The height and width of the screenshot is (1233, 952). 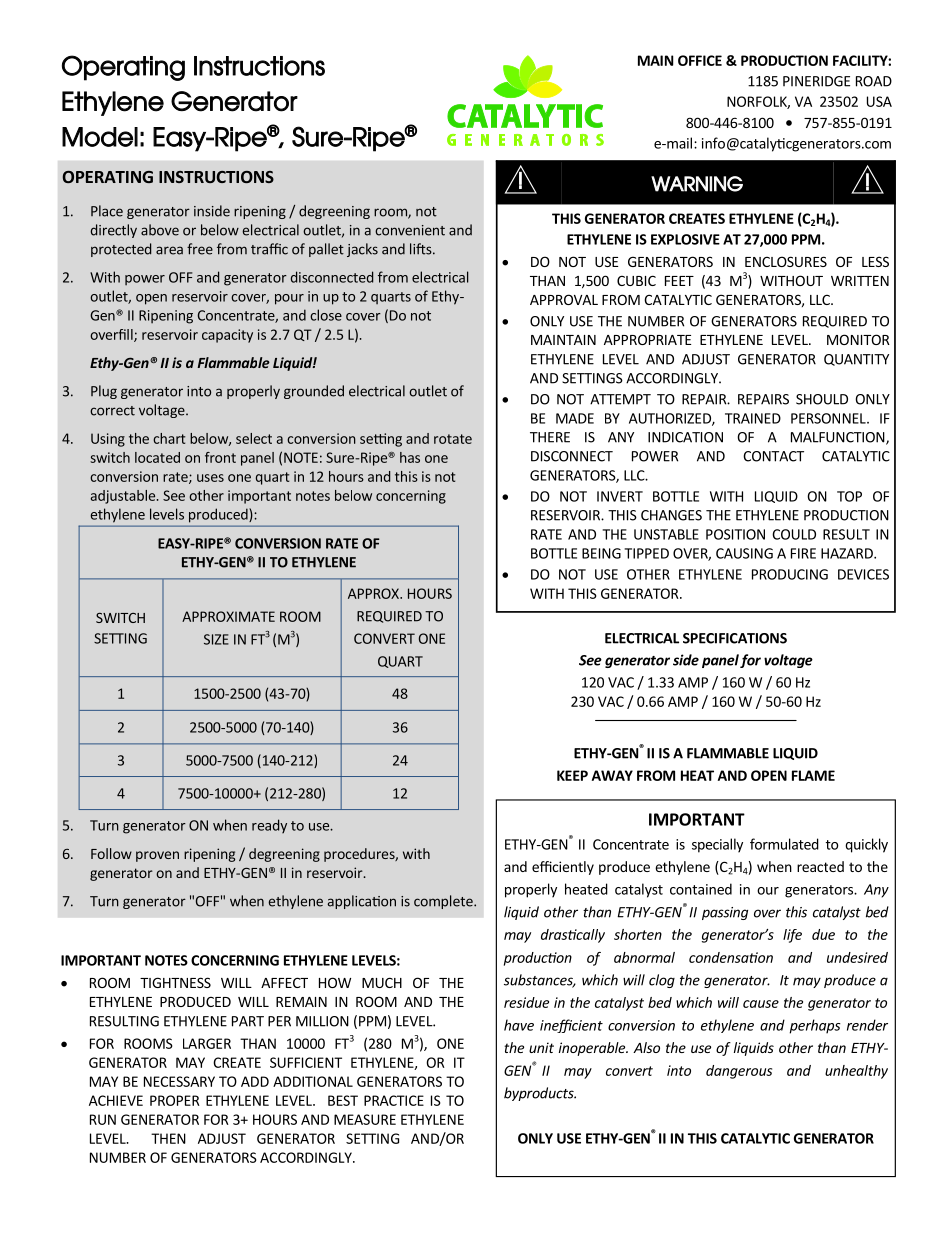 What do you see at coordinates (269, 826) in the screenshot?
I see `ready` at bounding box center [269, 826].
